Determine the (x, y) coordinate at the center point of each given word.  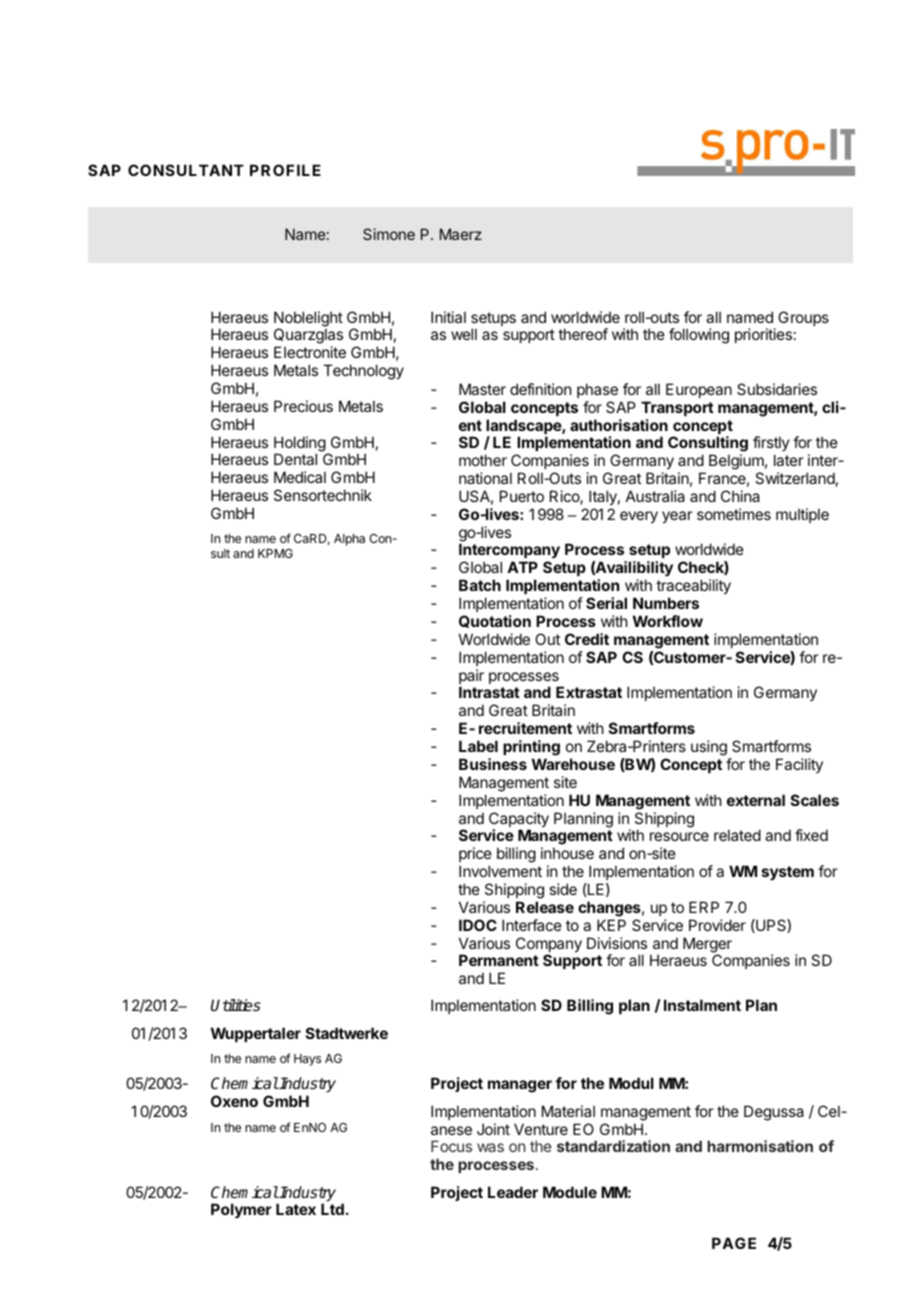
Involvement (500, 871)
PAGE (734, 1243)
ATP (522, 567)
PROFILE (285, 170)
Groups (803, 318)
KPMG (275, 553)
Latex (296, 1209)
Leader (513, 1192)
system (788, 873)
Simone (389, 234)
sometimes (734, 514)
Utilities (236, 1005)
